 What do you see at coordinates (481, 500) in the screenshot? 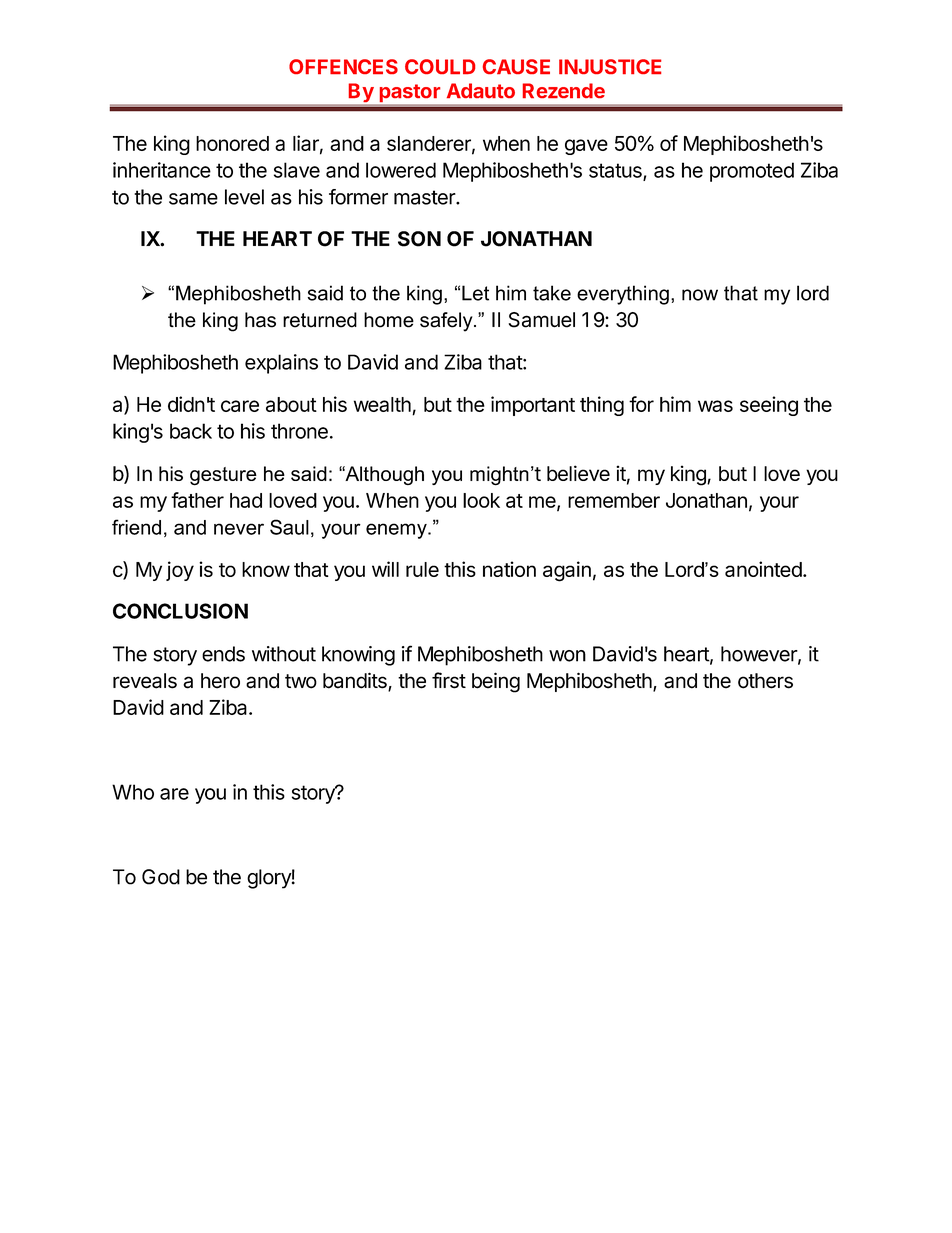
I see `look` at bounding box center [481, 500].
